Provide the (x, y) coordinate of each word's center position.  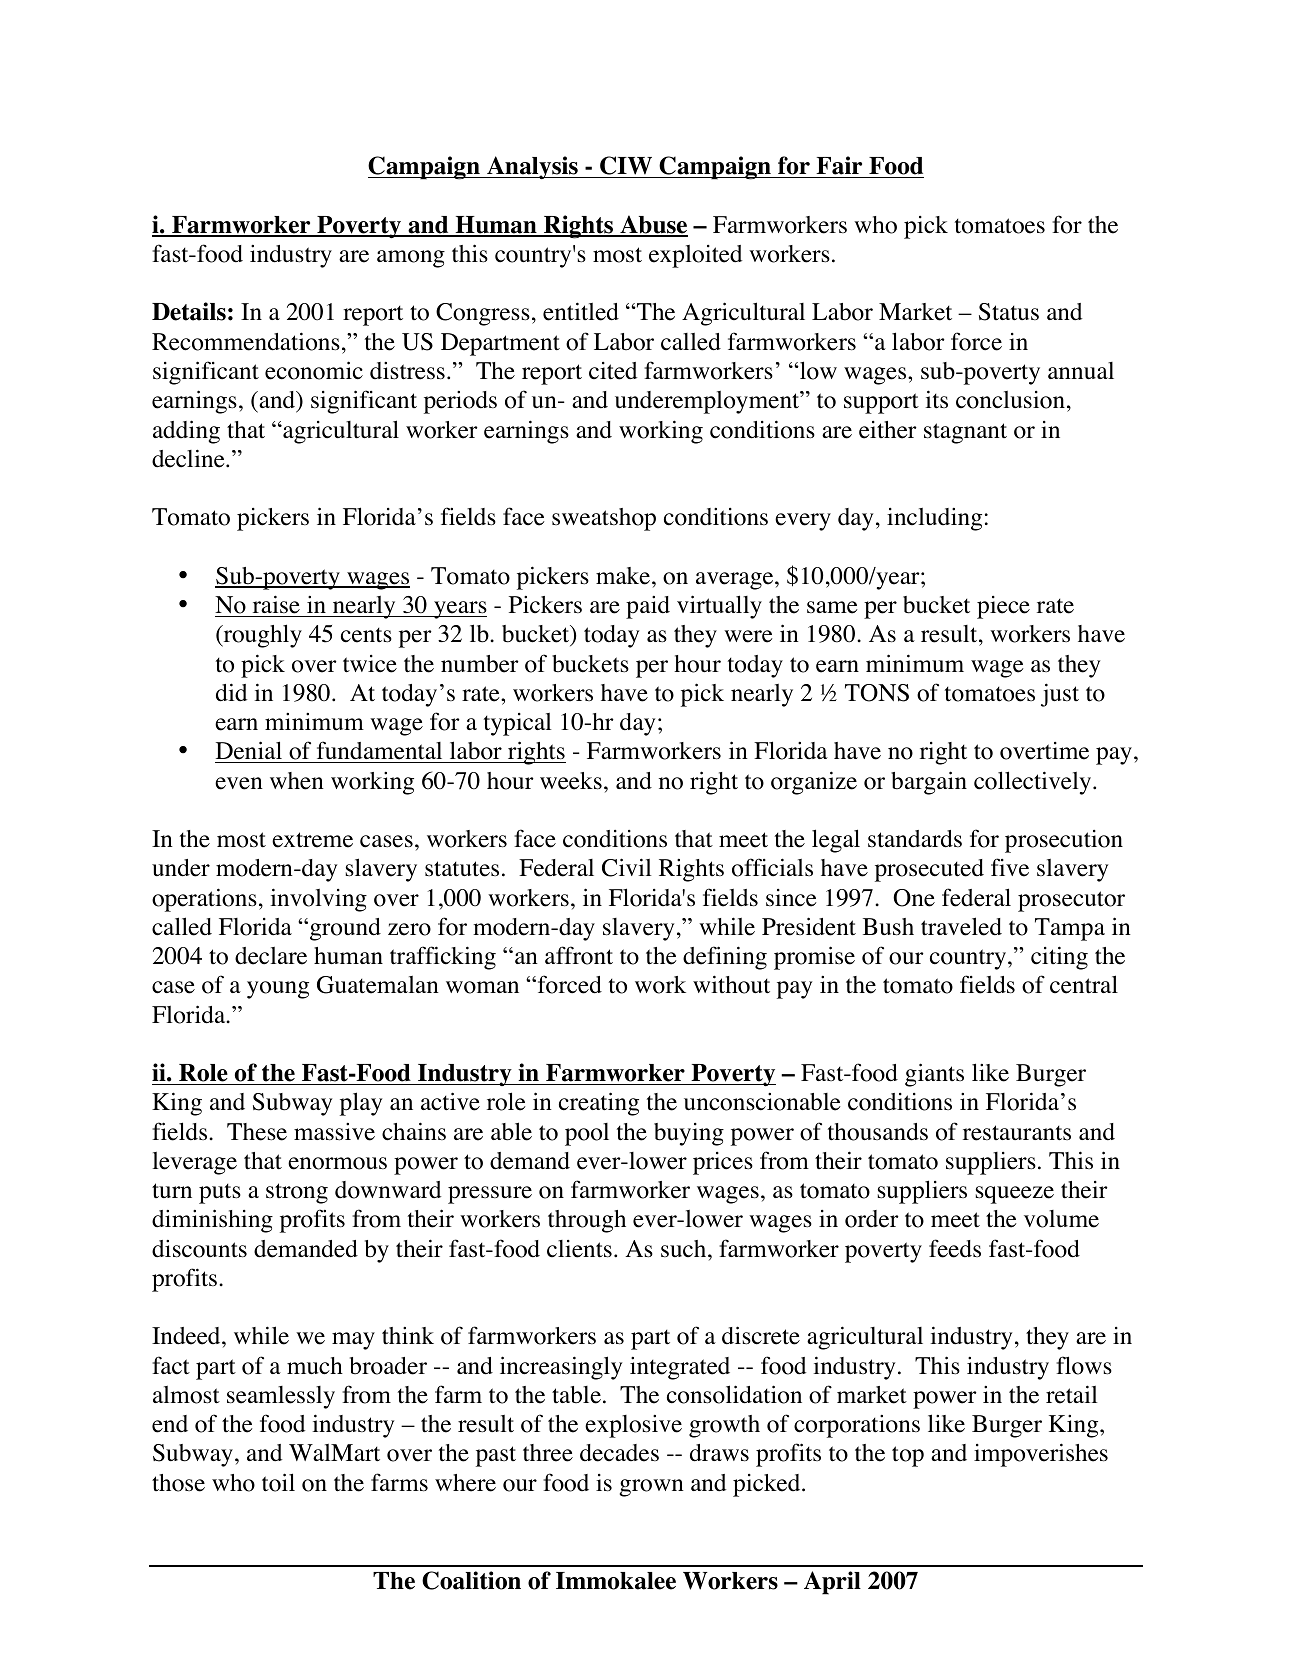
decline (189, 458)
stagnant (965, 433)
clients (579, 1249)
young (278, 990)
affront (579, 955)
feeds (955, 1248)
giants (934, 1075)
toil (278, 1482)
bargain (929, 783)
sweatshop (604, 519)
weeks (571, 781)
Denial (250, 752)
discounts (199, 1249)
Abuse (653, 225)
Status (1009, 312)
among (411, 259)
